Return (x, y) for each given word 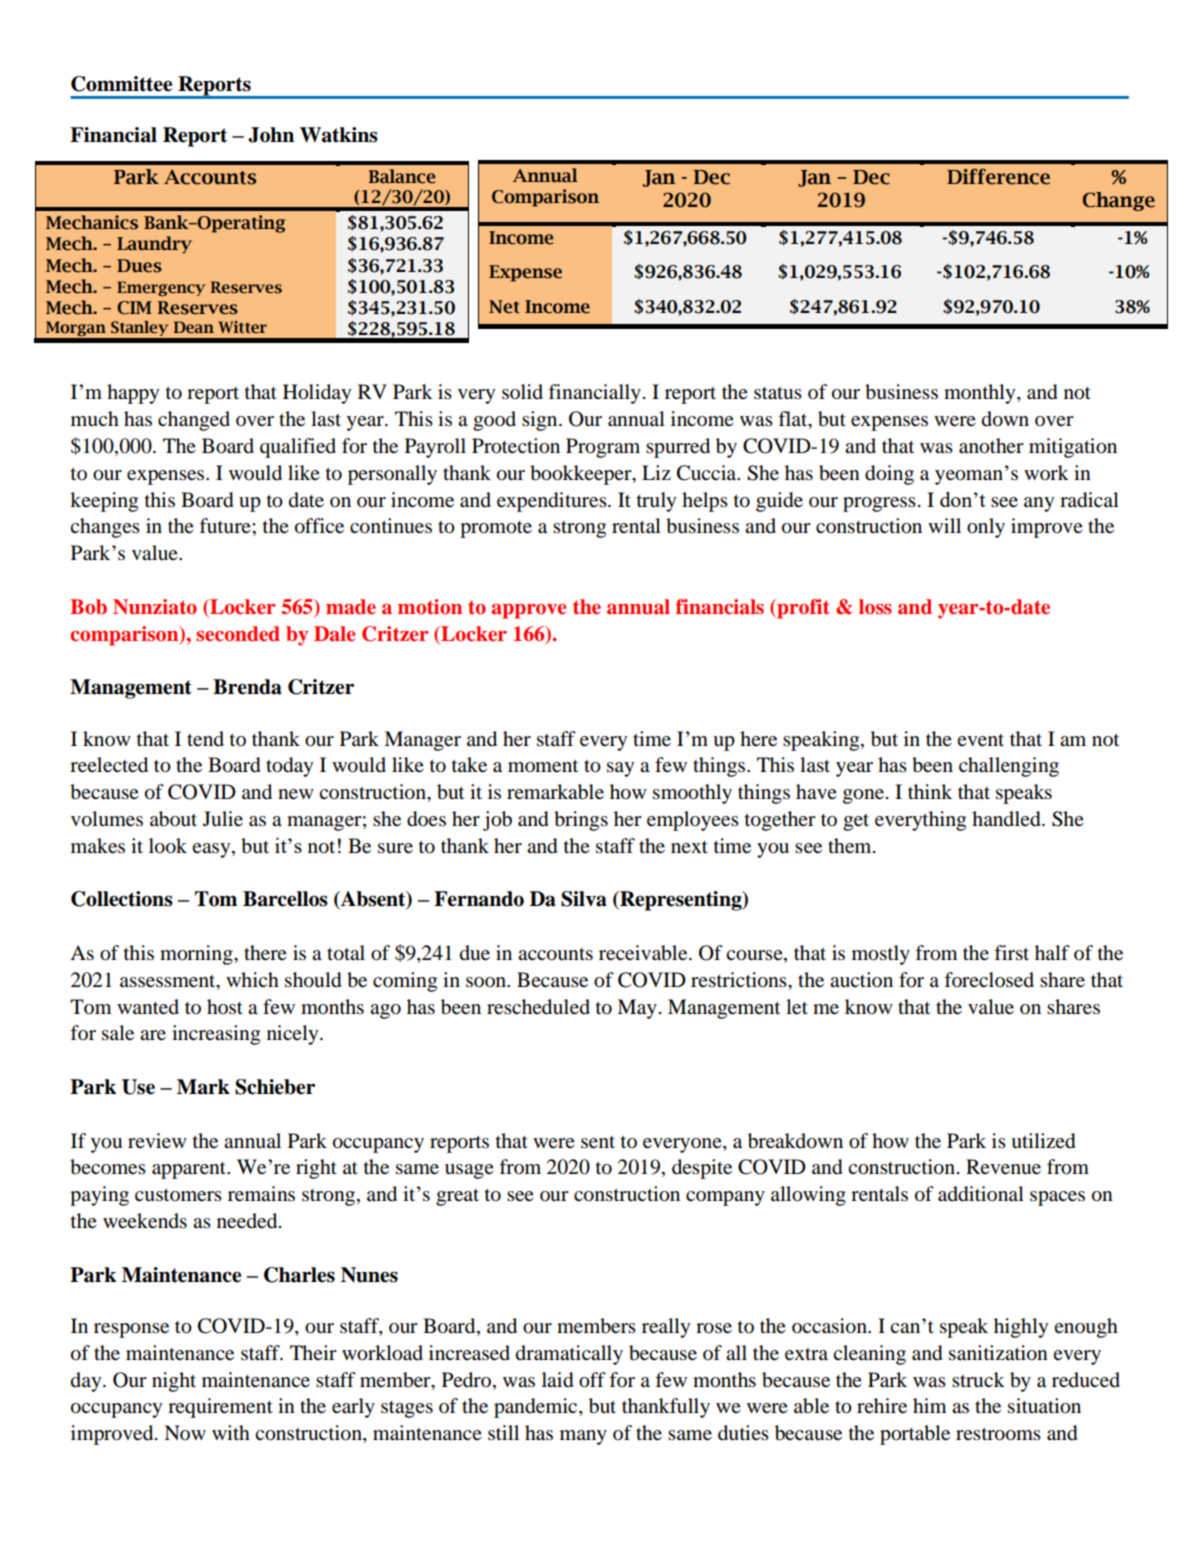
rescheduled (538, 1007)
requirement (220, 1408)
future (226, 526)
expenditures (553, 502)
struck (978, 1379)
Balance (402, 176)
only (986, 528)
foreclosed (989, 980)
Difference (998, 176)
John (271, 135)
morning (197, 955)
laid (558, 1380)
